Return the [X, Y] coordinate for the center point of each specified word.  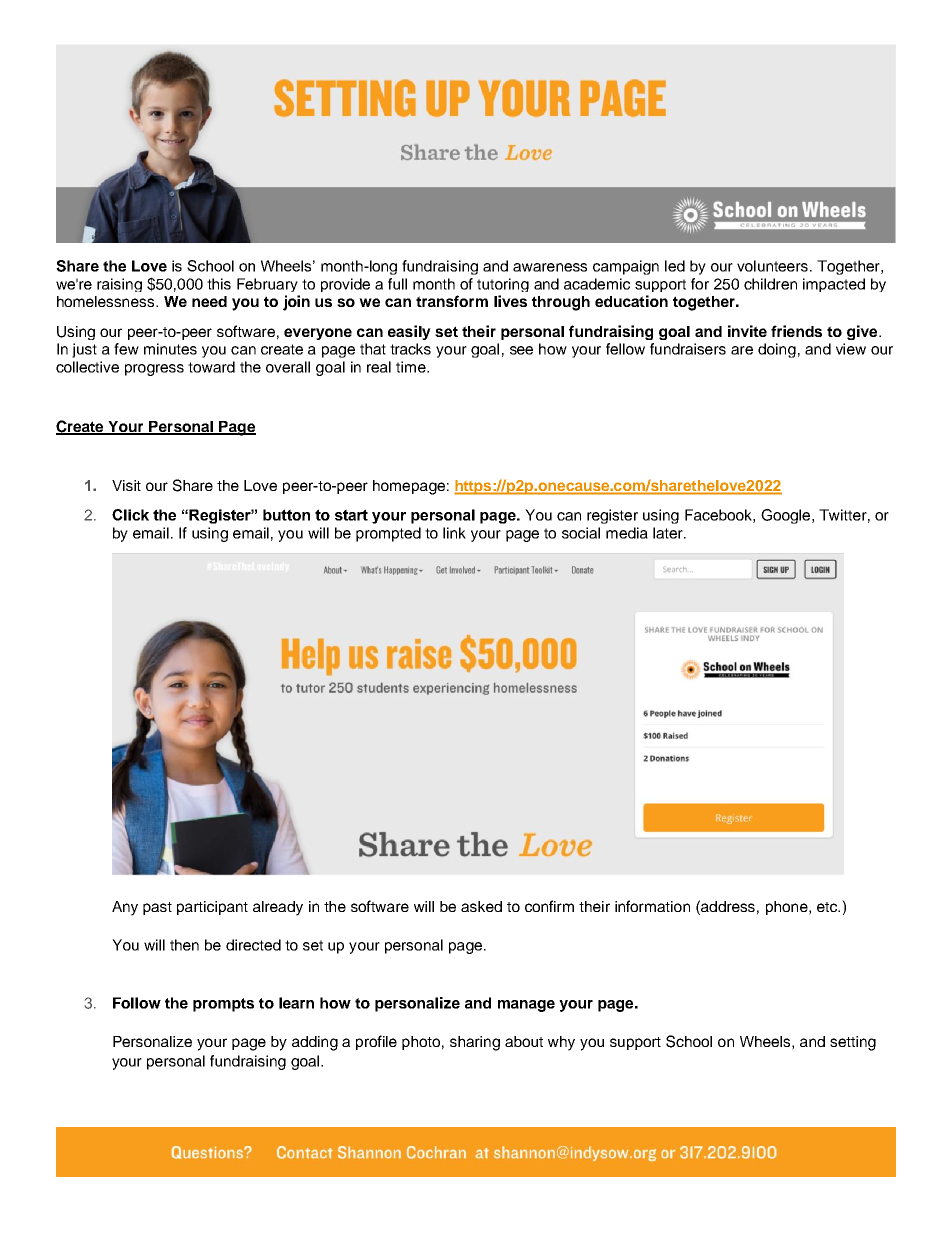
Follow [137, 1003]
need [209, 301]
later [669, 533]
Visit [126, 485]
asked [481, 906]
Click [130, 515]
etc [828, 907]
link [454, 533]
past [157, 908]
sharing [475, 1043]
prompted [388, 534]
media [627, 533]
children [770, 284]
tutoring [503, 285]
